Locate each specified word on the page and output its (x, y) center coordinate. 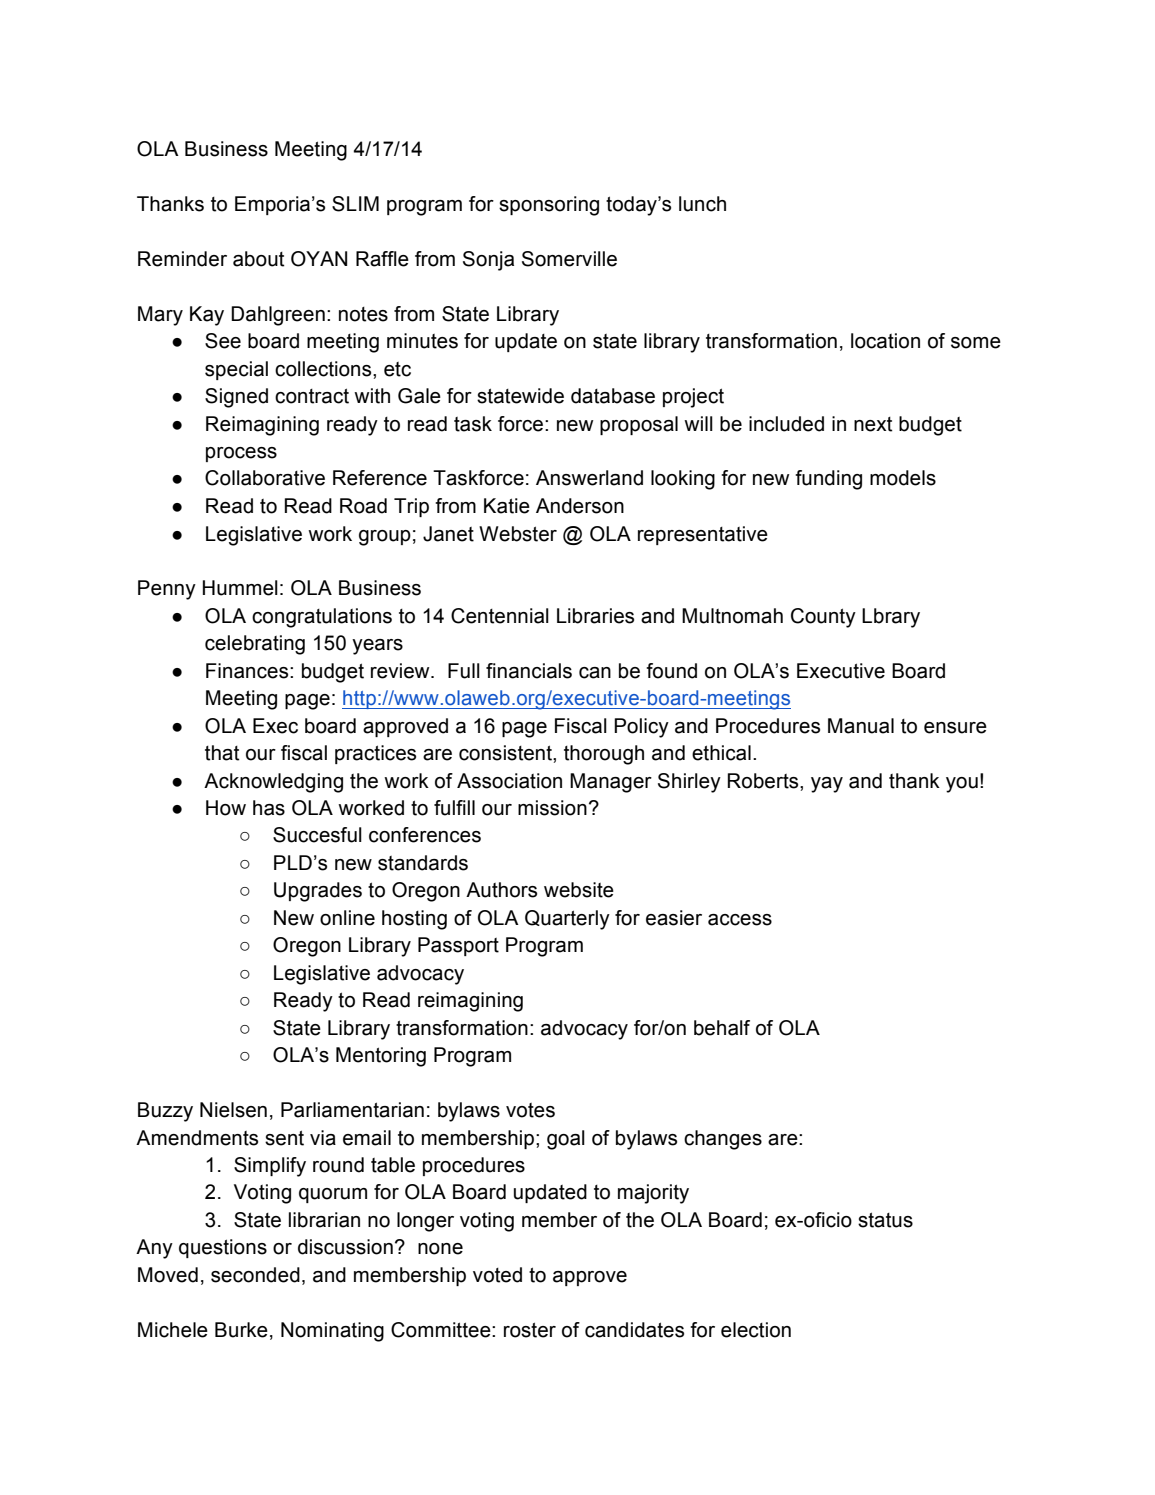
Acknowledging (273, 783)
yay (827, 785)
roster (530, 1330)
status (885, 1220)
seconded (255, 1275)
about (259, 259)
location (885, 341)
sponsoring (549, 206)
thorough (604, 755)
